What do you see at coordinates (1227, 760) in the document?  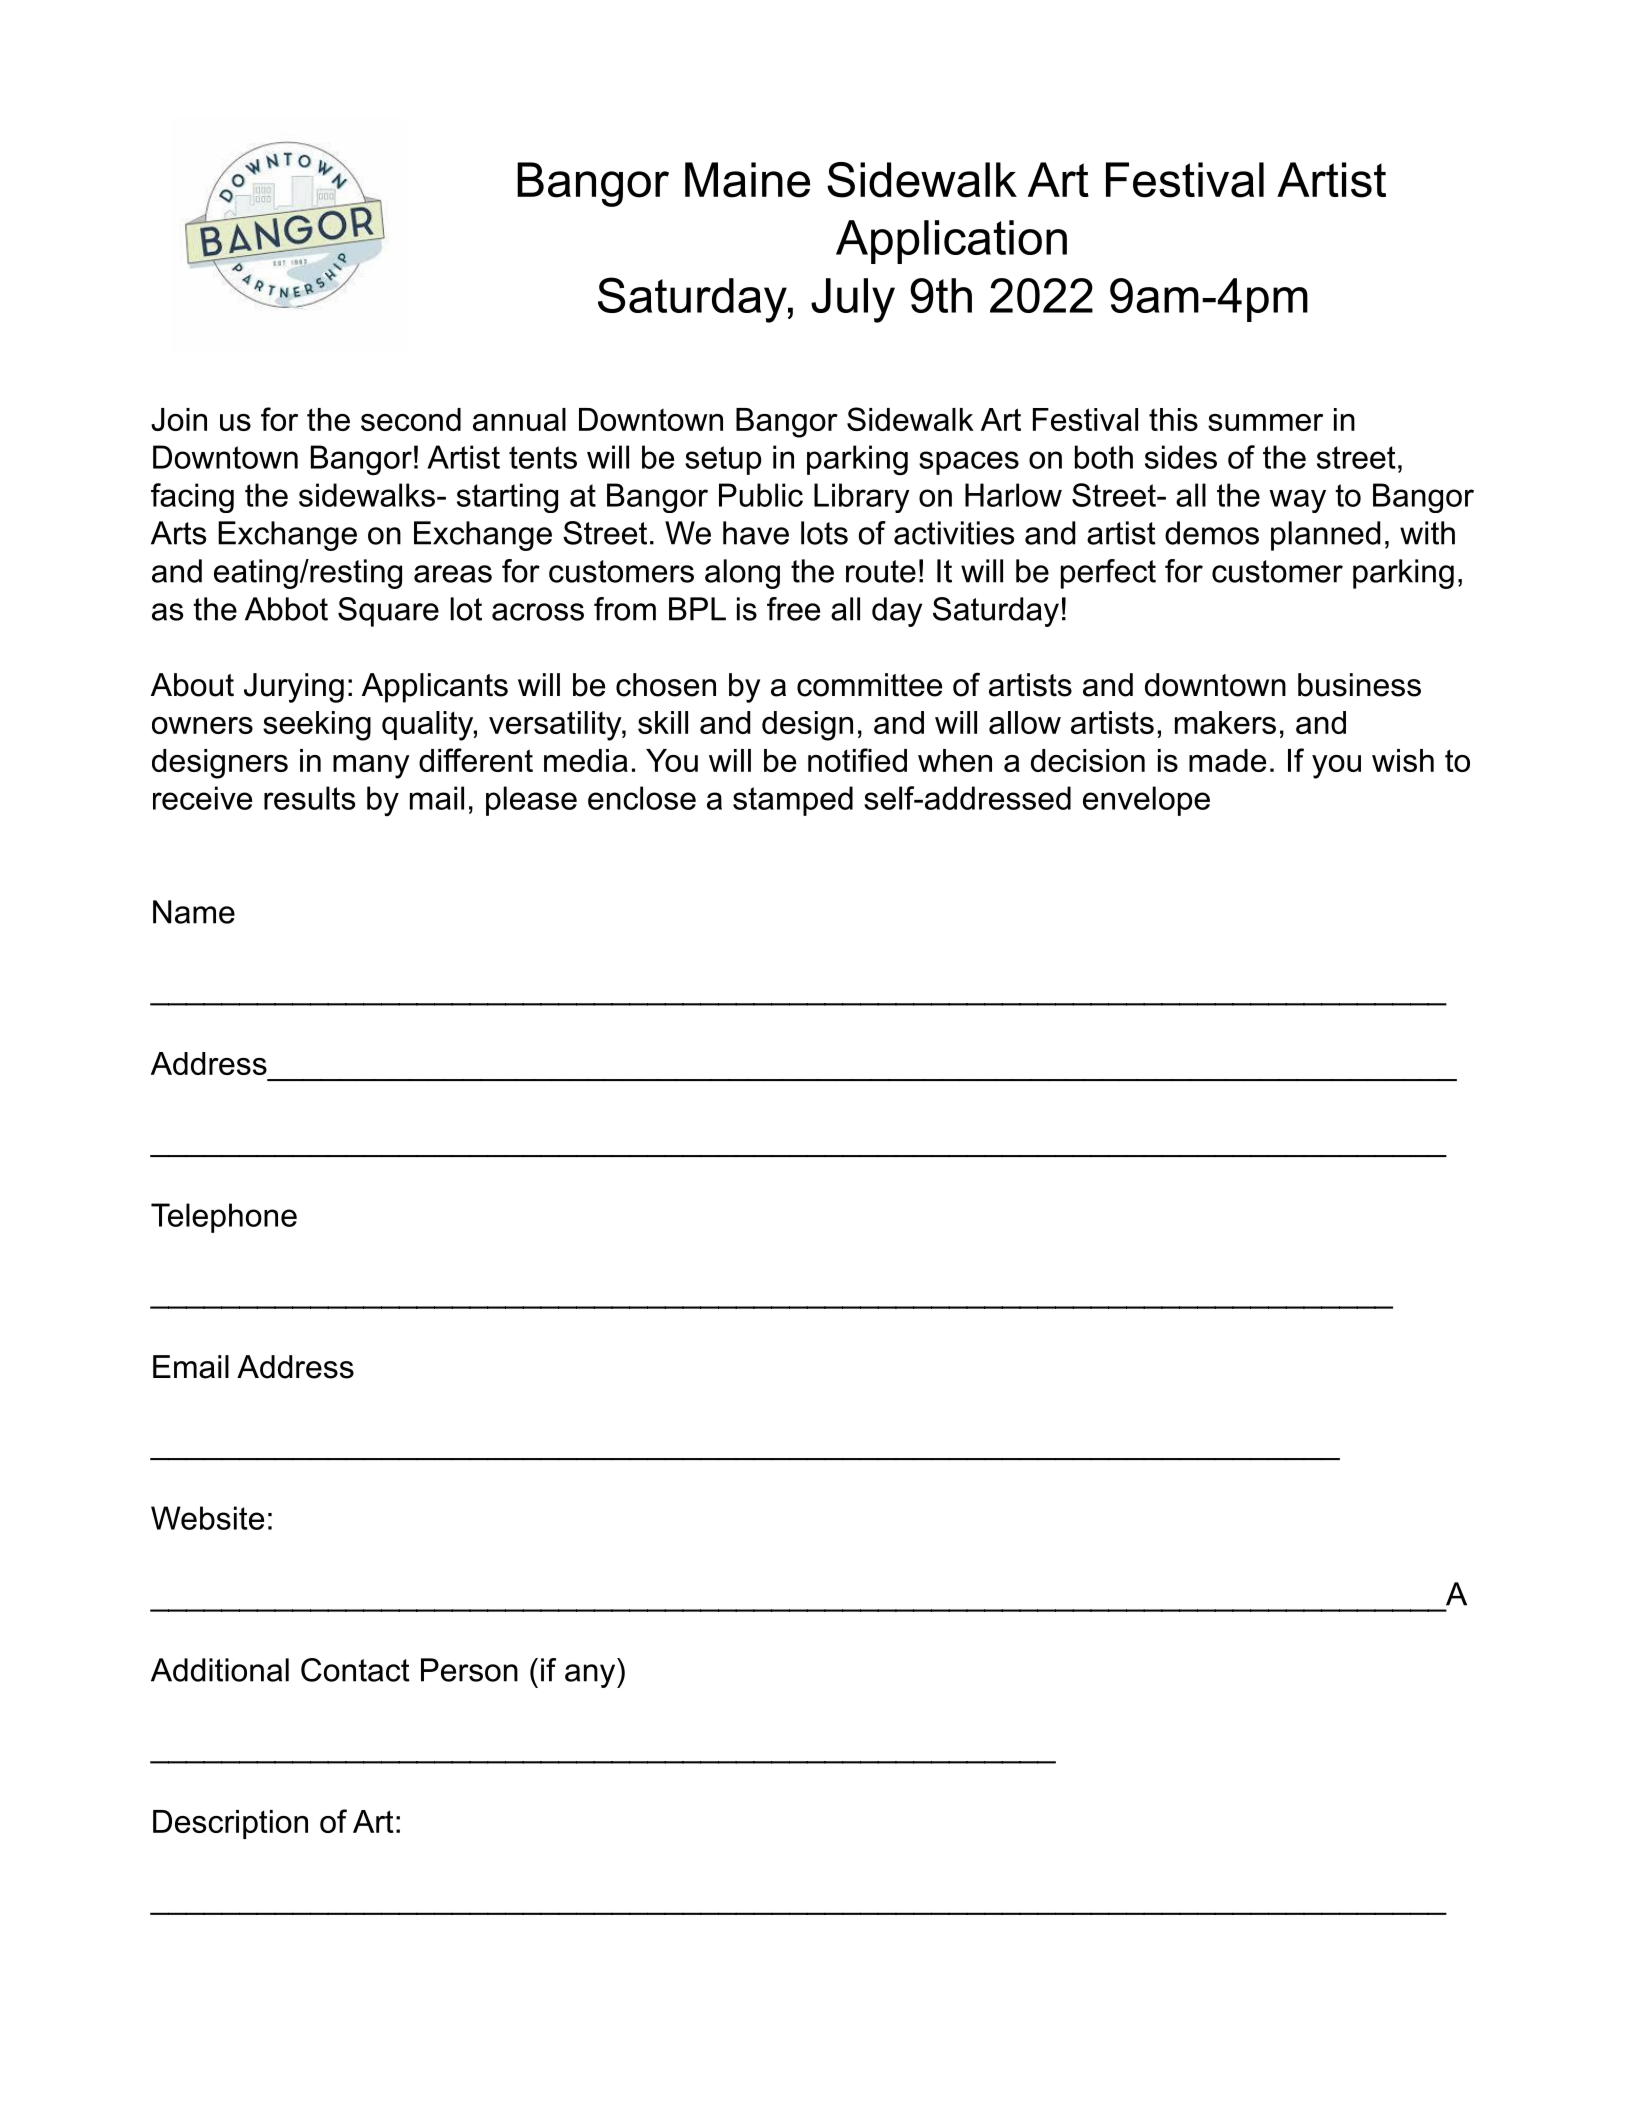 I see `made` at bounding box center [1227, 760].
